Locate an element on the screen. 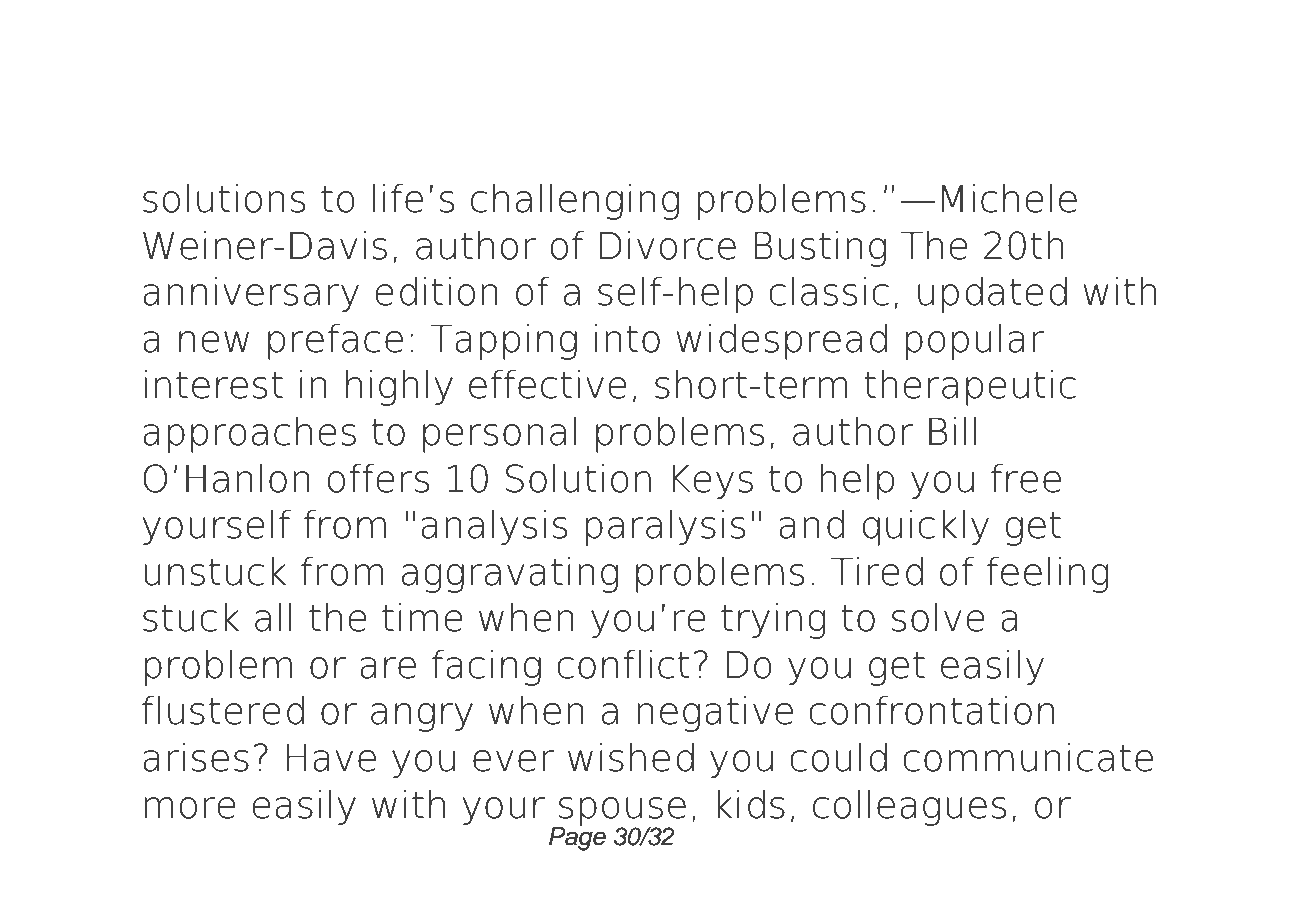 The image size is (1303, 924). Tired is located at coordinates (877, 571).
